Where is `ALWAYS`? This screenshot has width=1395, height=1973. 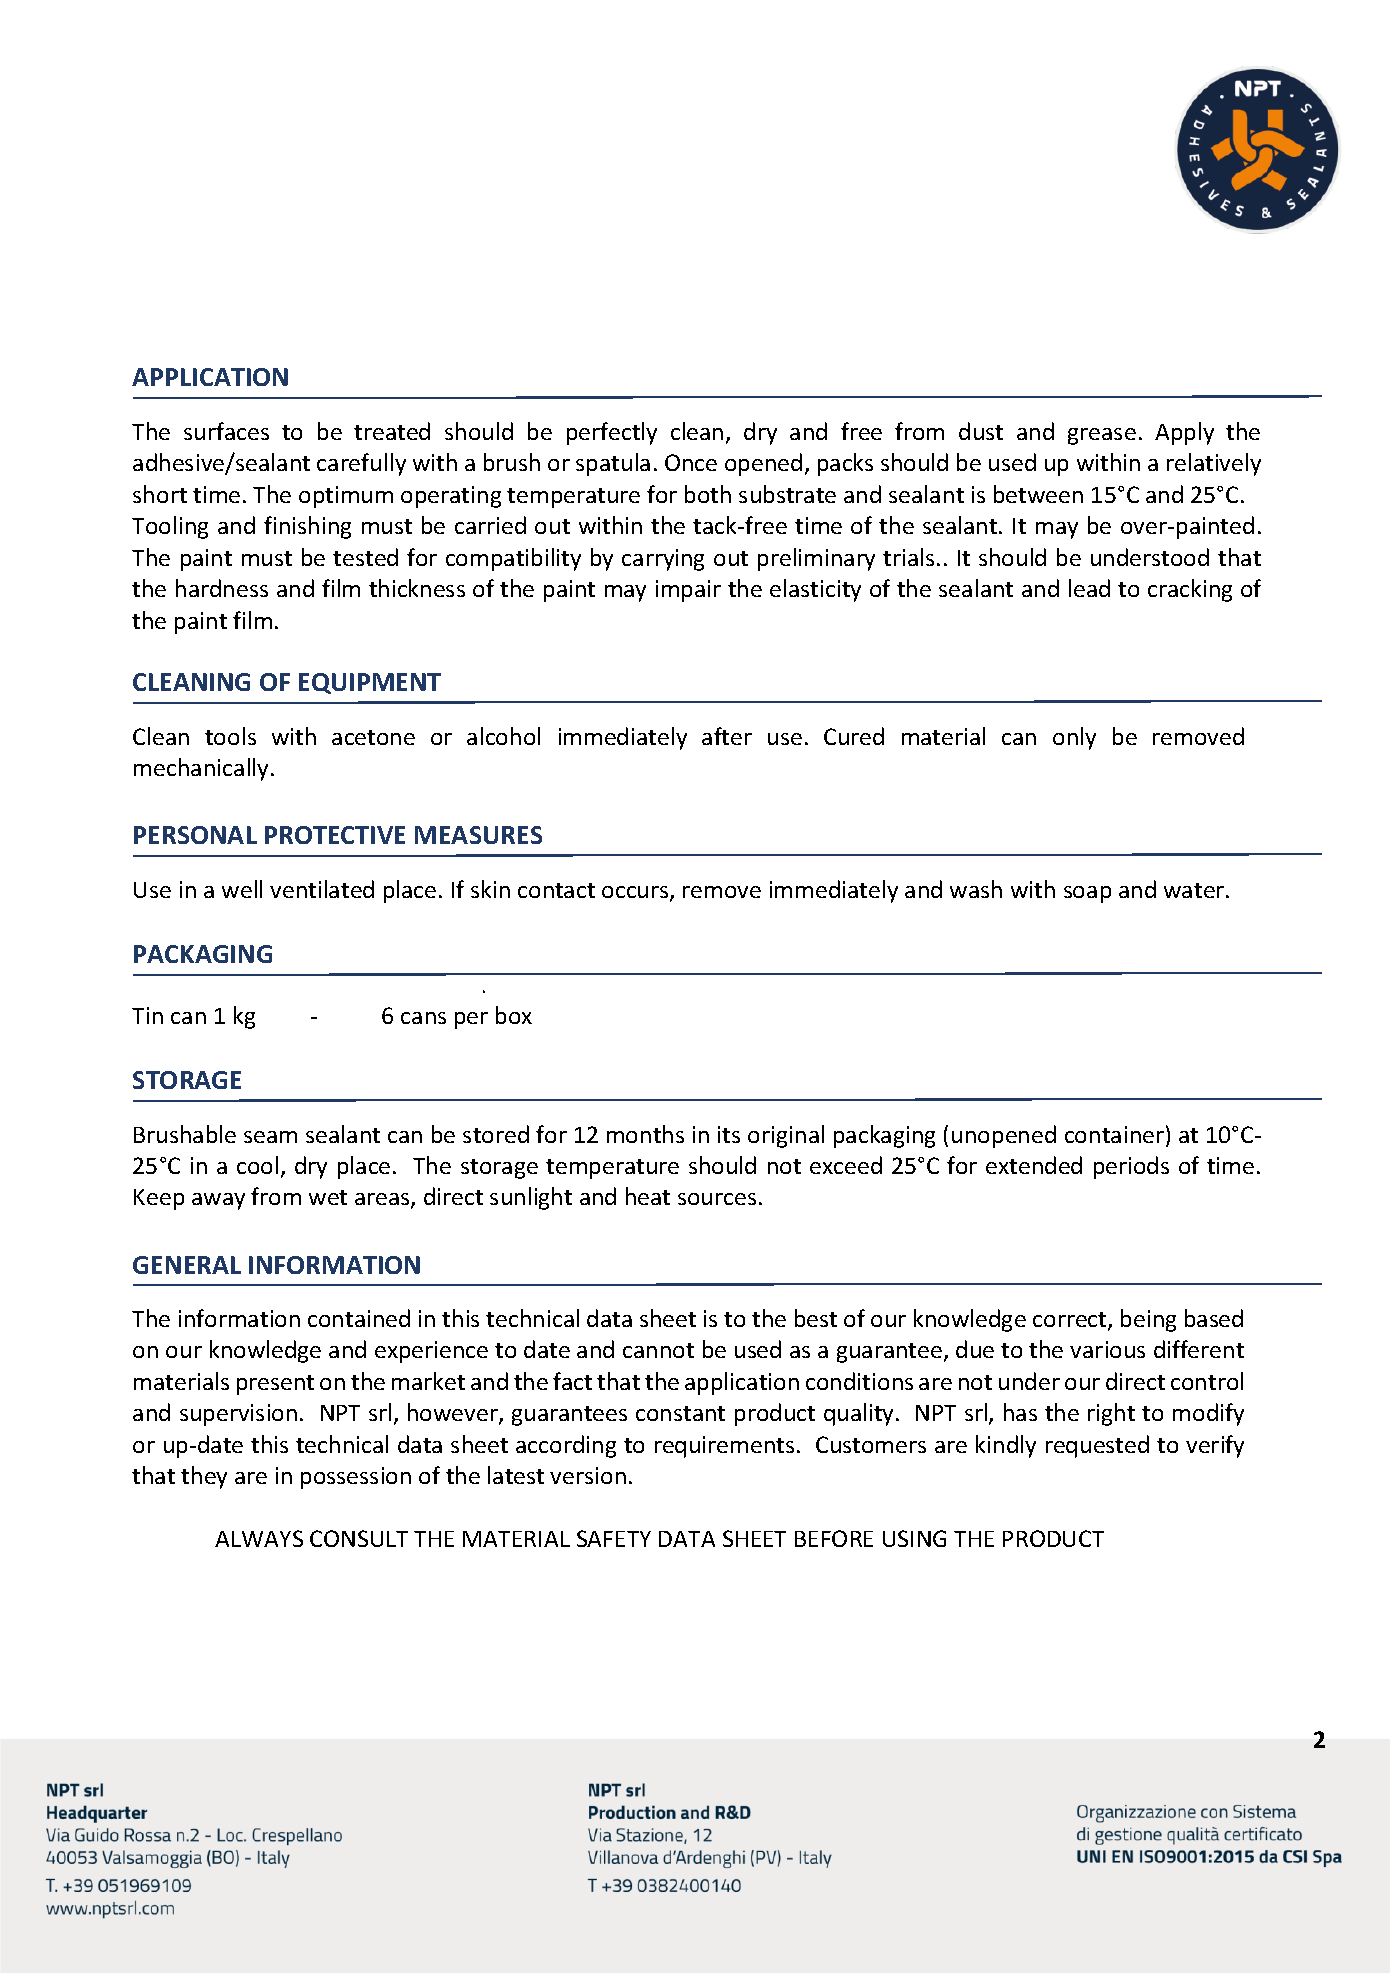
ALWAYS is located at coordinates (259, 1538).
